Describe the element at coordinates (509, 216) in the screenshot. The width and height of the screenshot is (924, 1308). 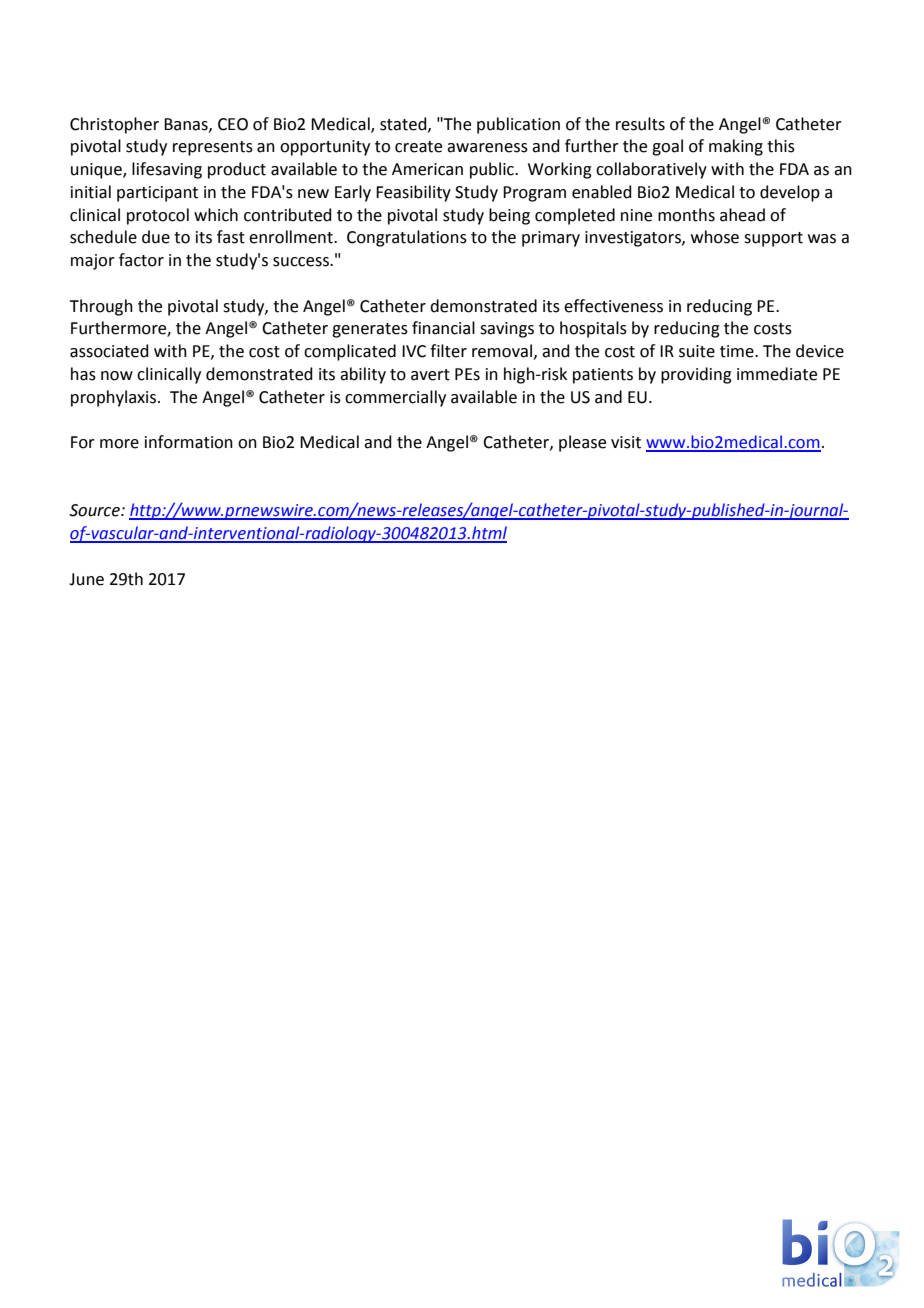
I see `being` at that location.
